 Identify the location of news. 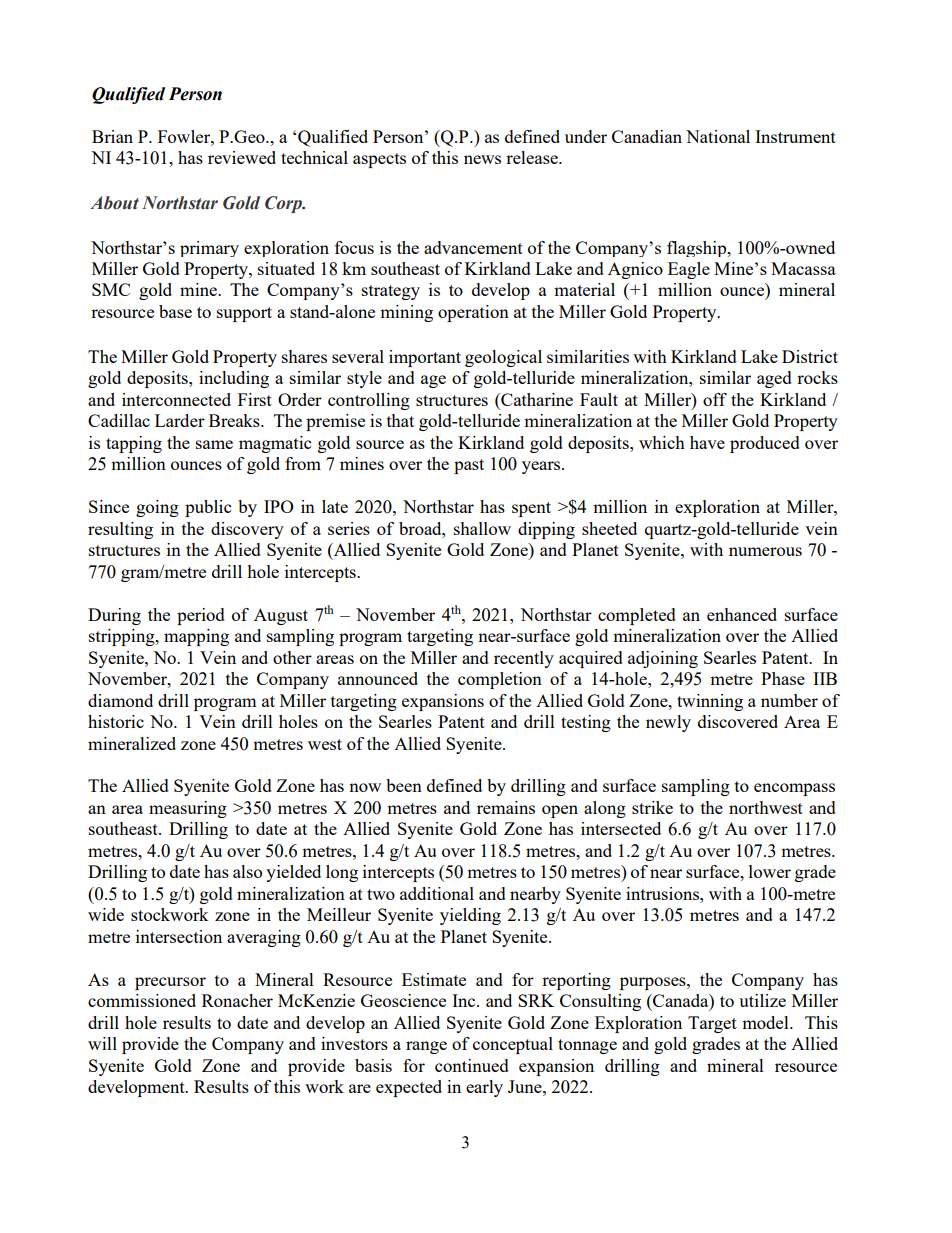
(482, 159).
